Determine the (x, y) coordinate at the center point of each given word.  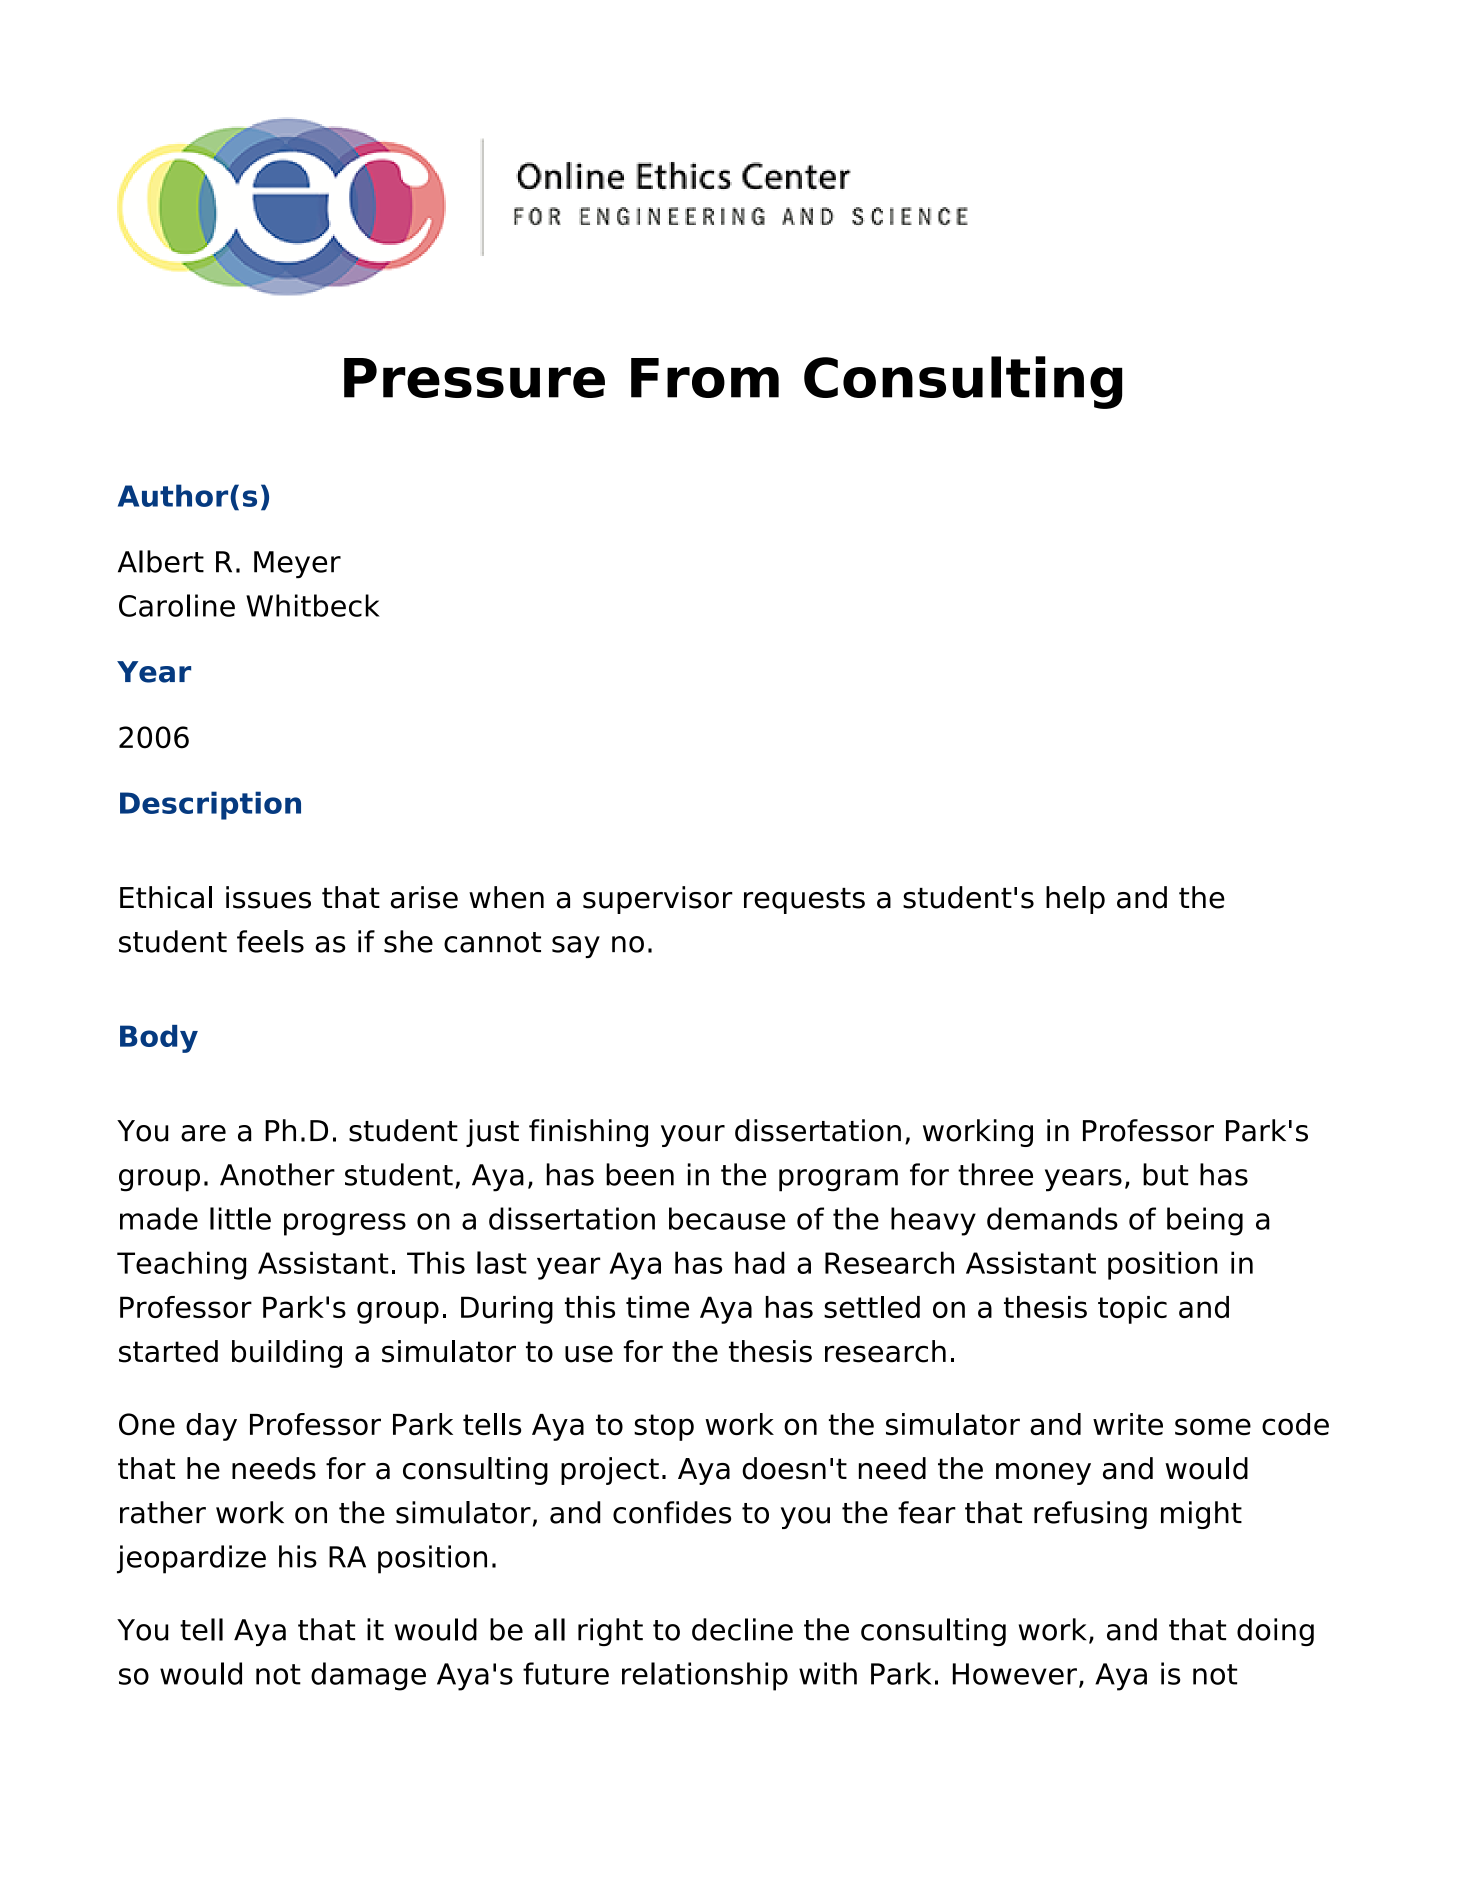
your (693, 1136)
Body (159, 1039)
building (287, 1354)
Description (210, 805)
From (705, 378)
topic (1132, 1310)
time (657, 1307)
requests (804, 901)
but (1166, 1174)
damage (368, 1676)
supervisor (658, 900)
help (1075, 900)
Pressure (474, 378)
